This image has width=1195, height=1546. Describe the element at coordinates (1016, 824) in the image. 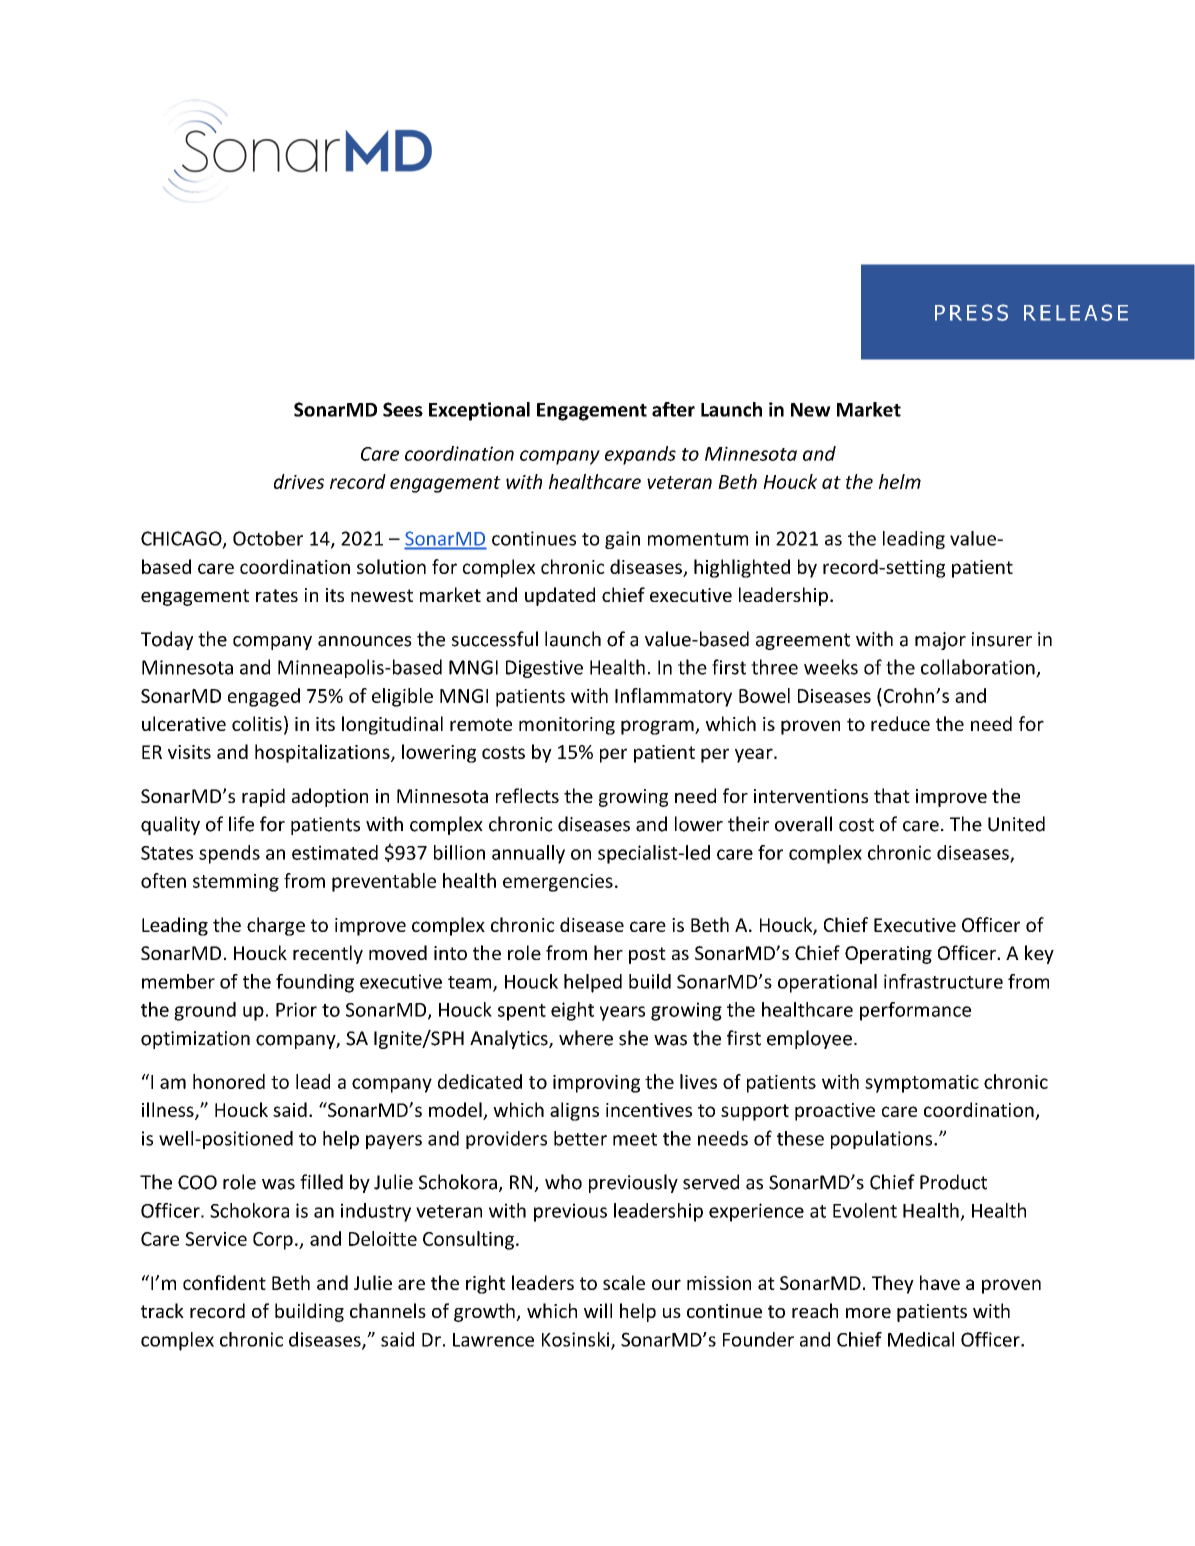

I see `United` at that location.
